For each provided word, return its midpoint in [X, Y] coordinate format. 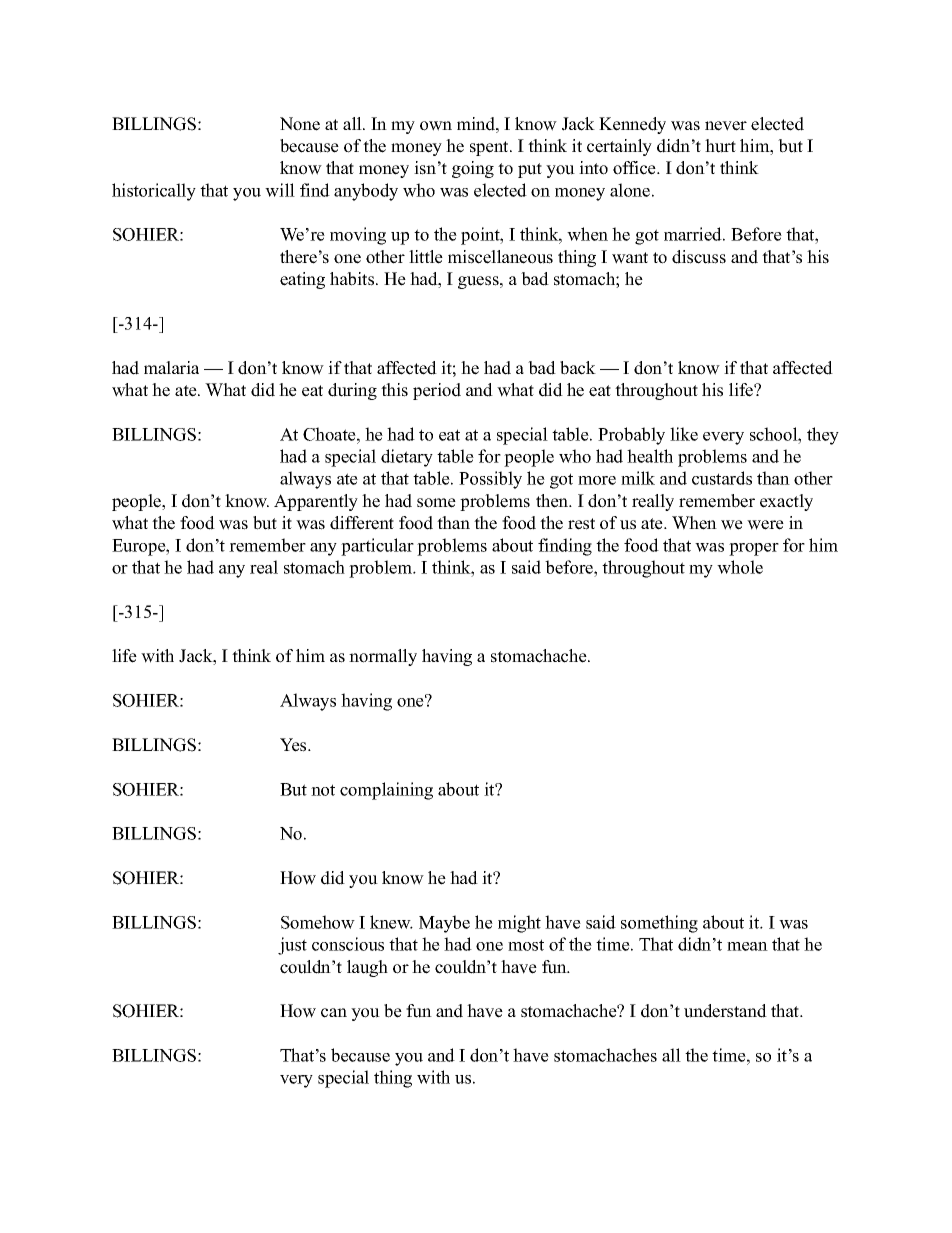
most [526, 945]
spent [490, 148]
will [280, 190]
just [292, 946]
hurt [720, 146]
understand [725, 1011]
